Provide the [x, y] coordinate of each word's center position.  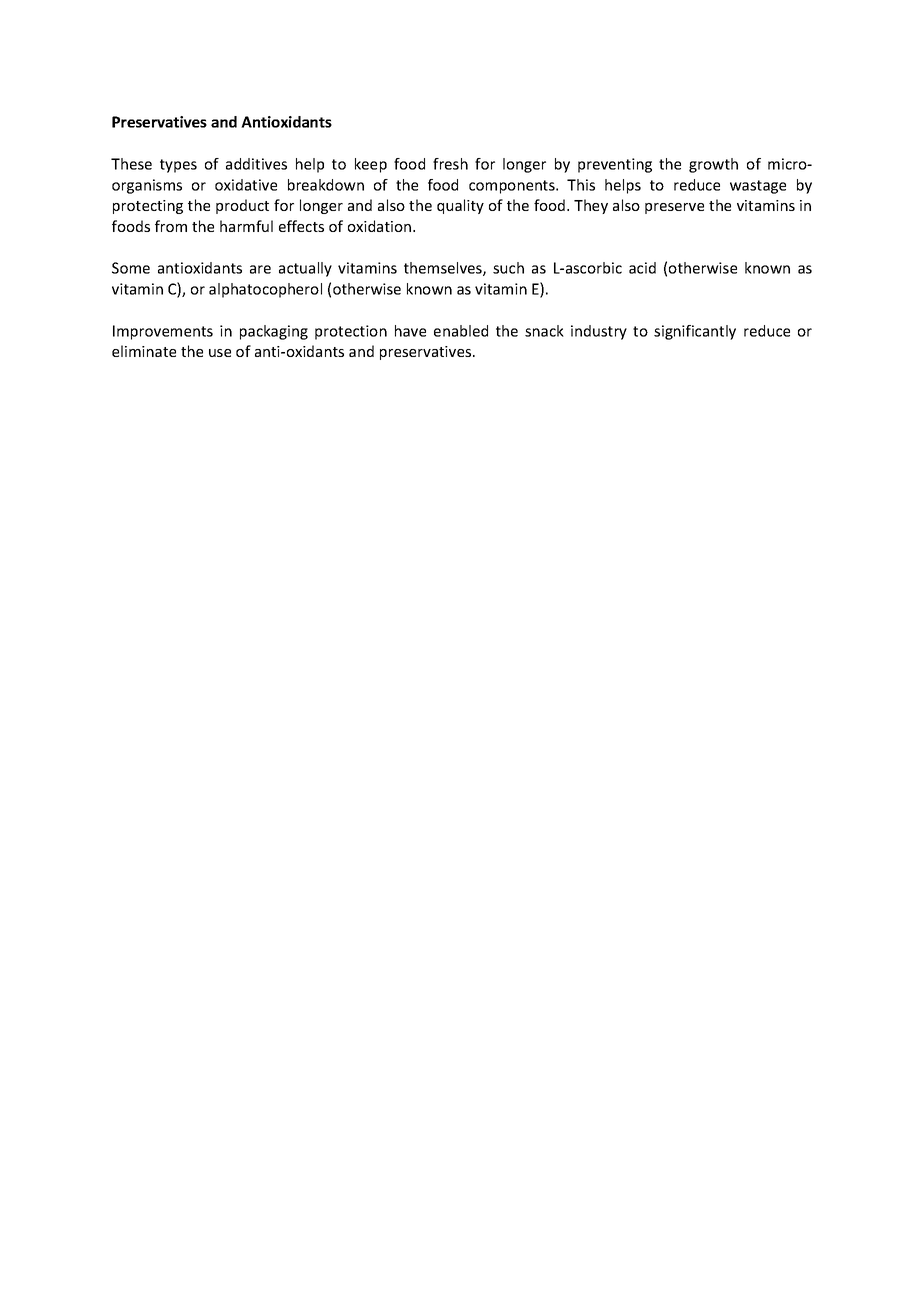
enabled [461, 331]
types [178, 166]
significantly [695, 332]
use [220, 353]
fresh [450, 164]
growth [713, 165]
